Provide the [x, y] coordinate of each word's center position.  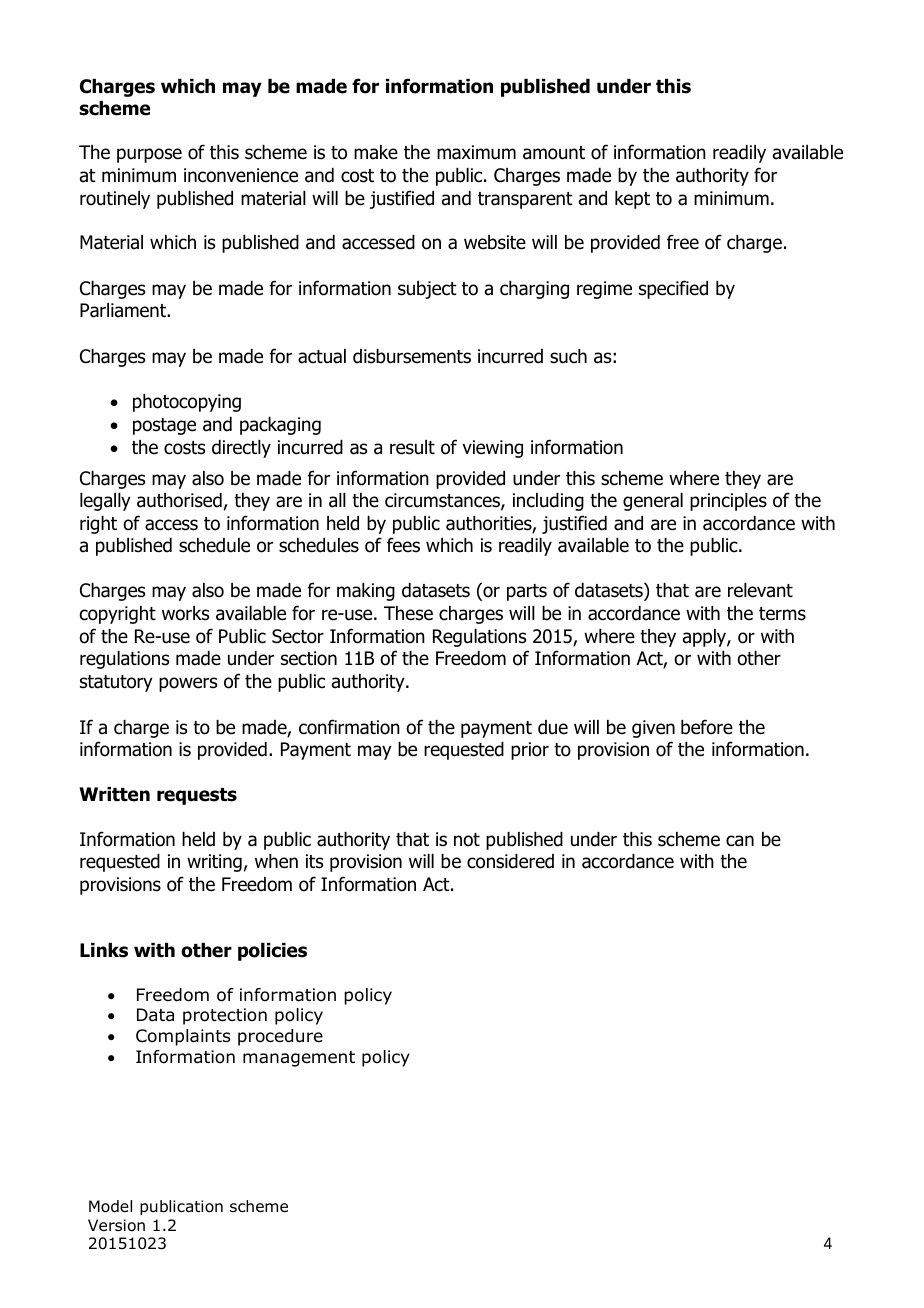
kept [632, 200]
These [408, 613]
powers [188, 684]
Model [110, 1206]
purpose [149, 155]
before [707, 727]
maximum [476, 152]
